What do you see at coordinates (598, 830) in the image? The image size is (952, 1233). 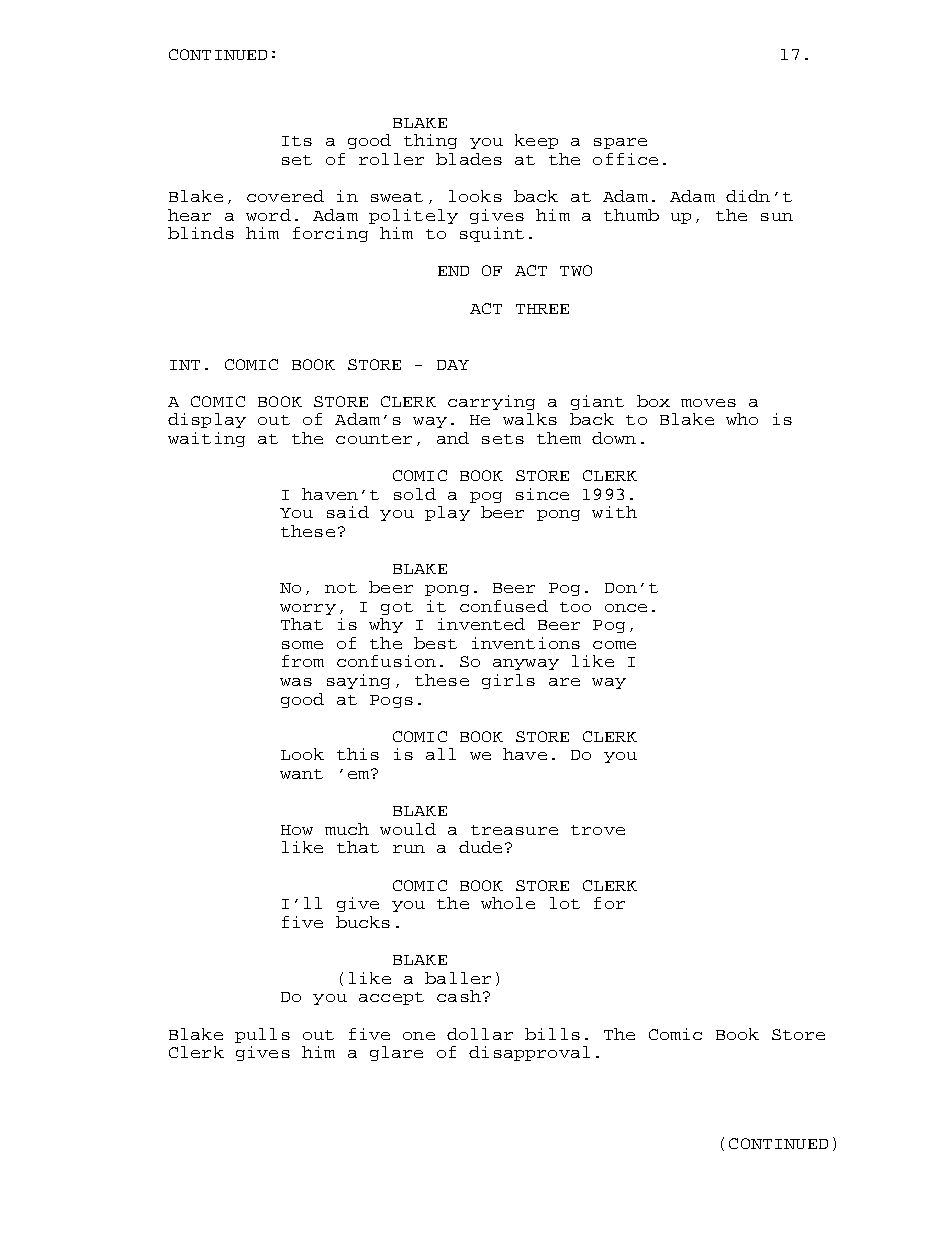 I see `trove` at bounding box center [598, 830].
